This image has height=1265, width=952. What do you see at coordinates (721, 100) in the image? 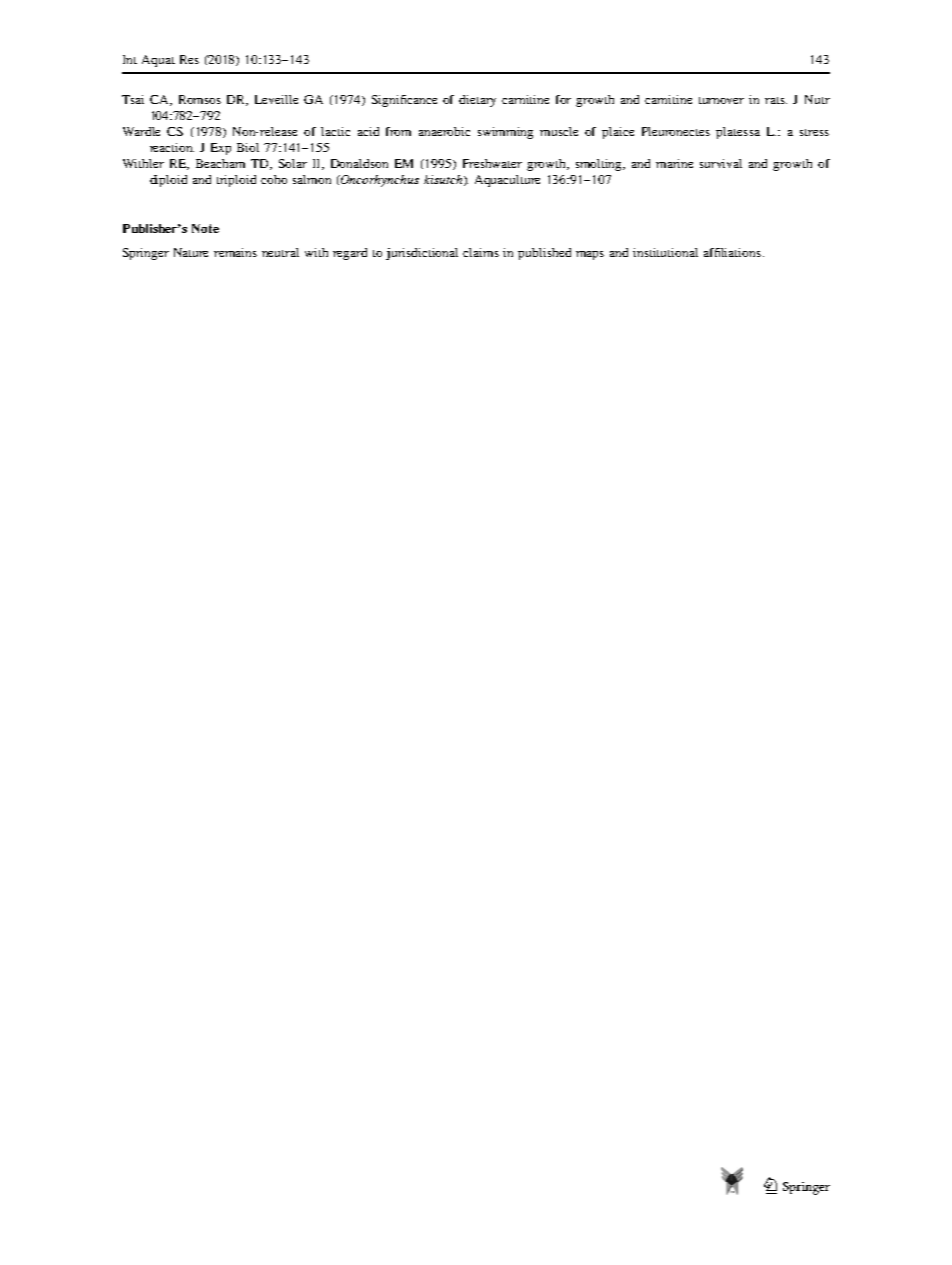
I see `turnover` at bounding box center [721, 100].
